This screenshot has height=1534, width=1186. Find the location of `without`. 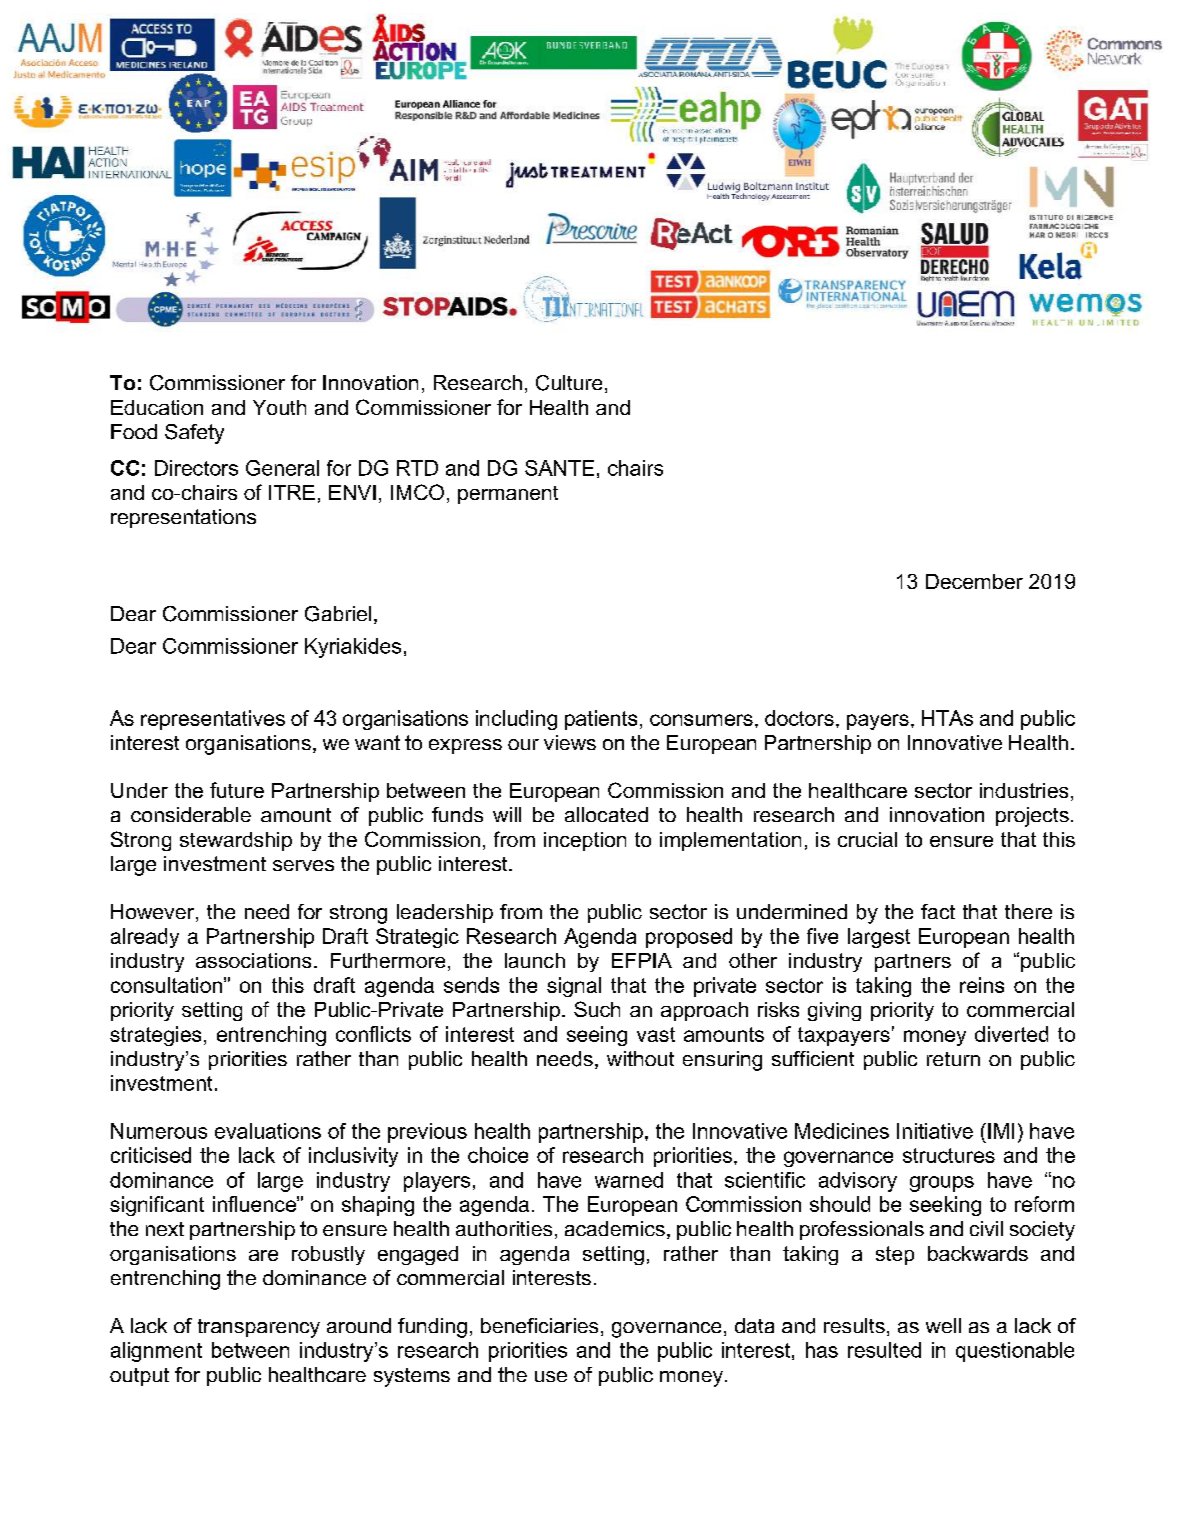

without is located at coordinates (640, 1058).
